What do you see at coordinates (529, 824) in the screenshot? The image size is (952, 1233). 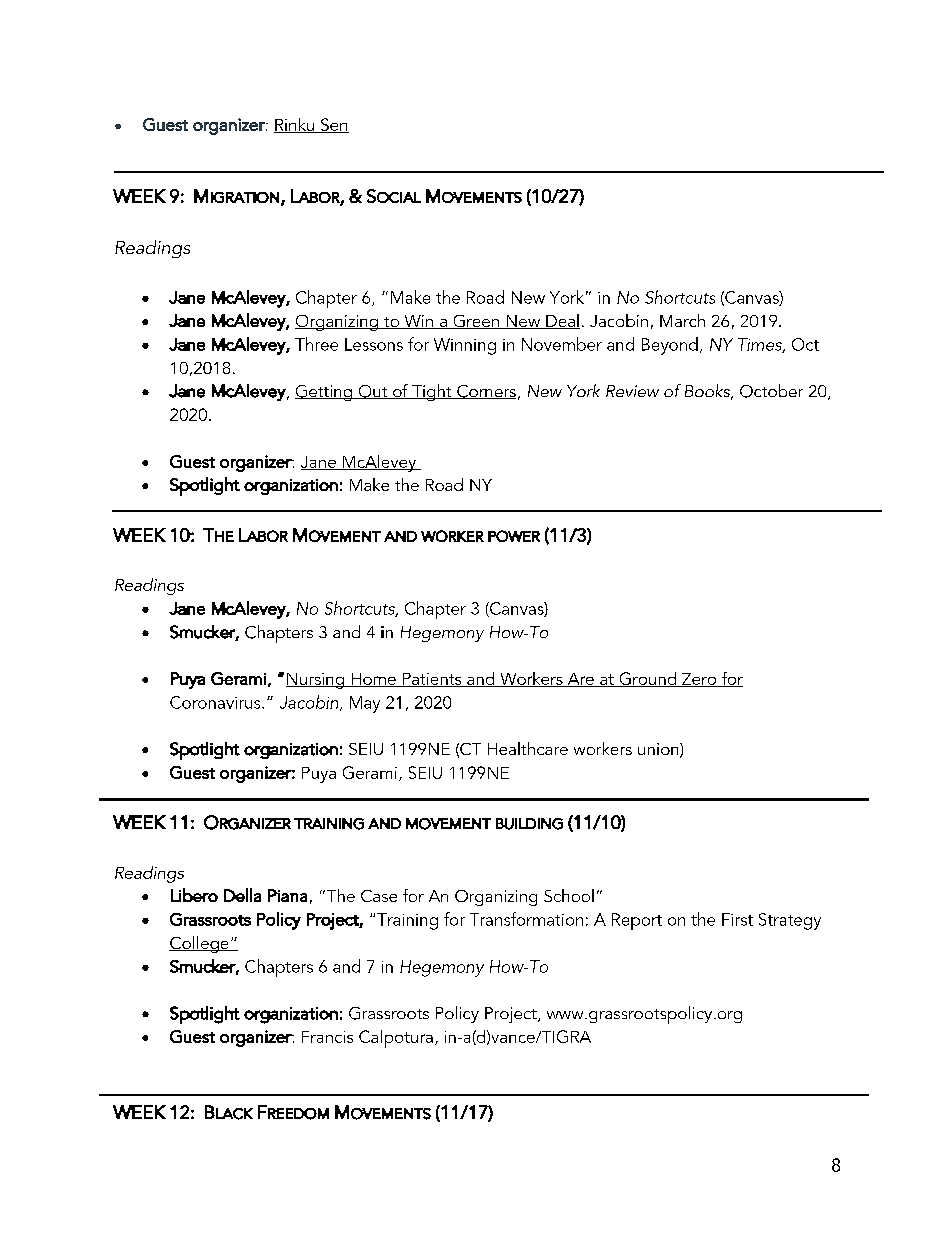 I see `BUILDING` at bounding box center [529, 824].
